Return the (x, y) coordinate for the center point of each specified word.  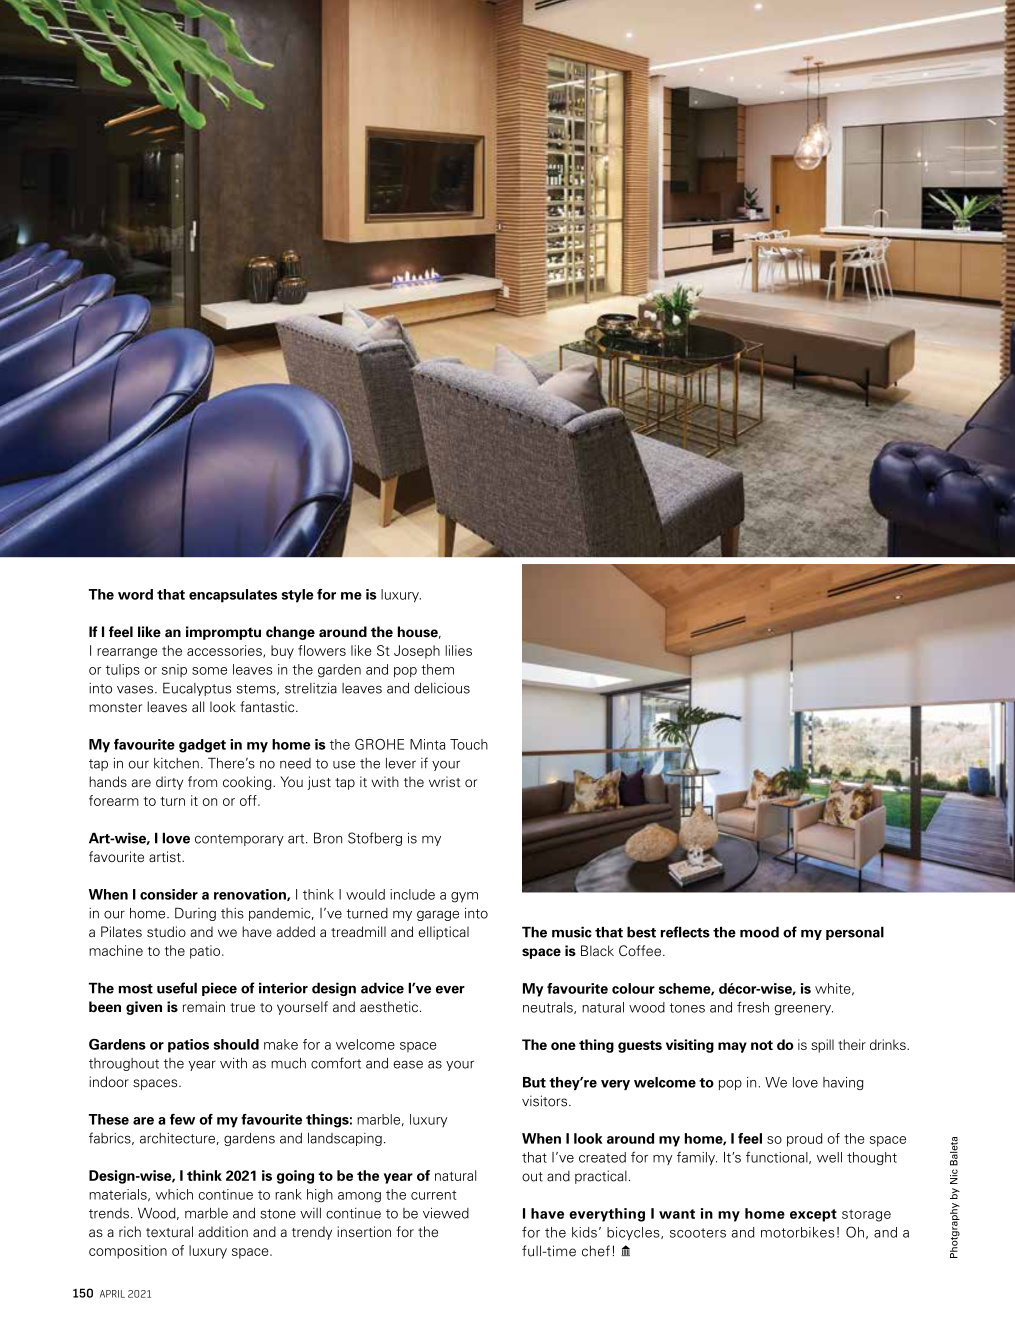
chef (596, 1251)
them (437, 669)
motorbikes (797, 1232)
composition (128, 1252)
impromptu (223, 633)
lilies (458, 650)
